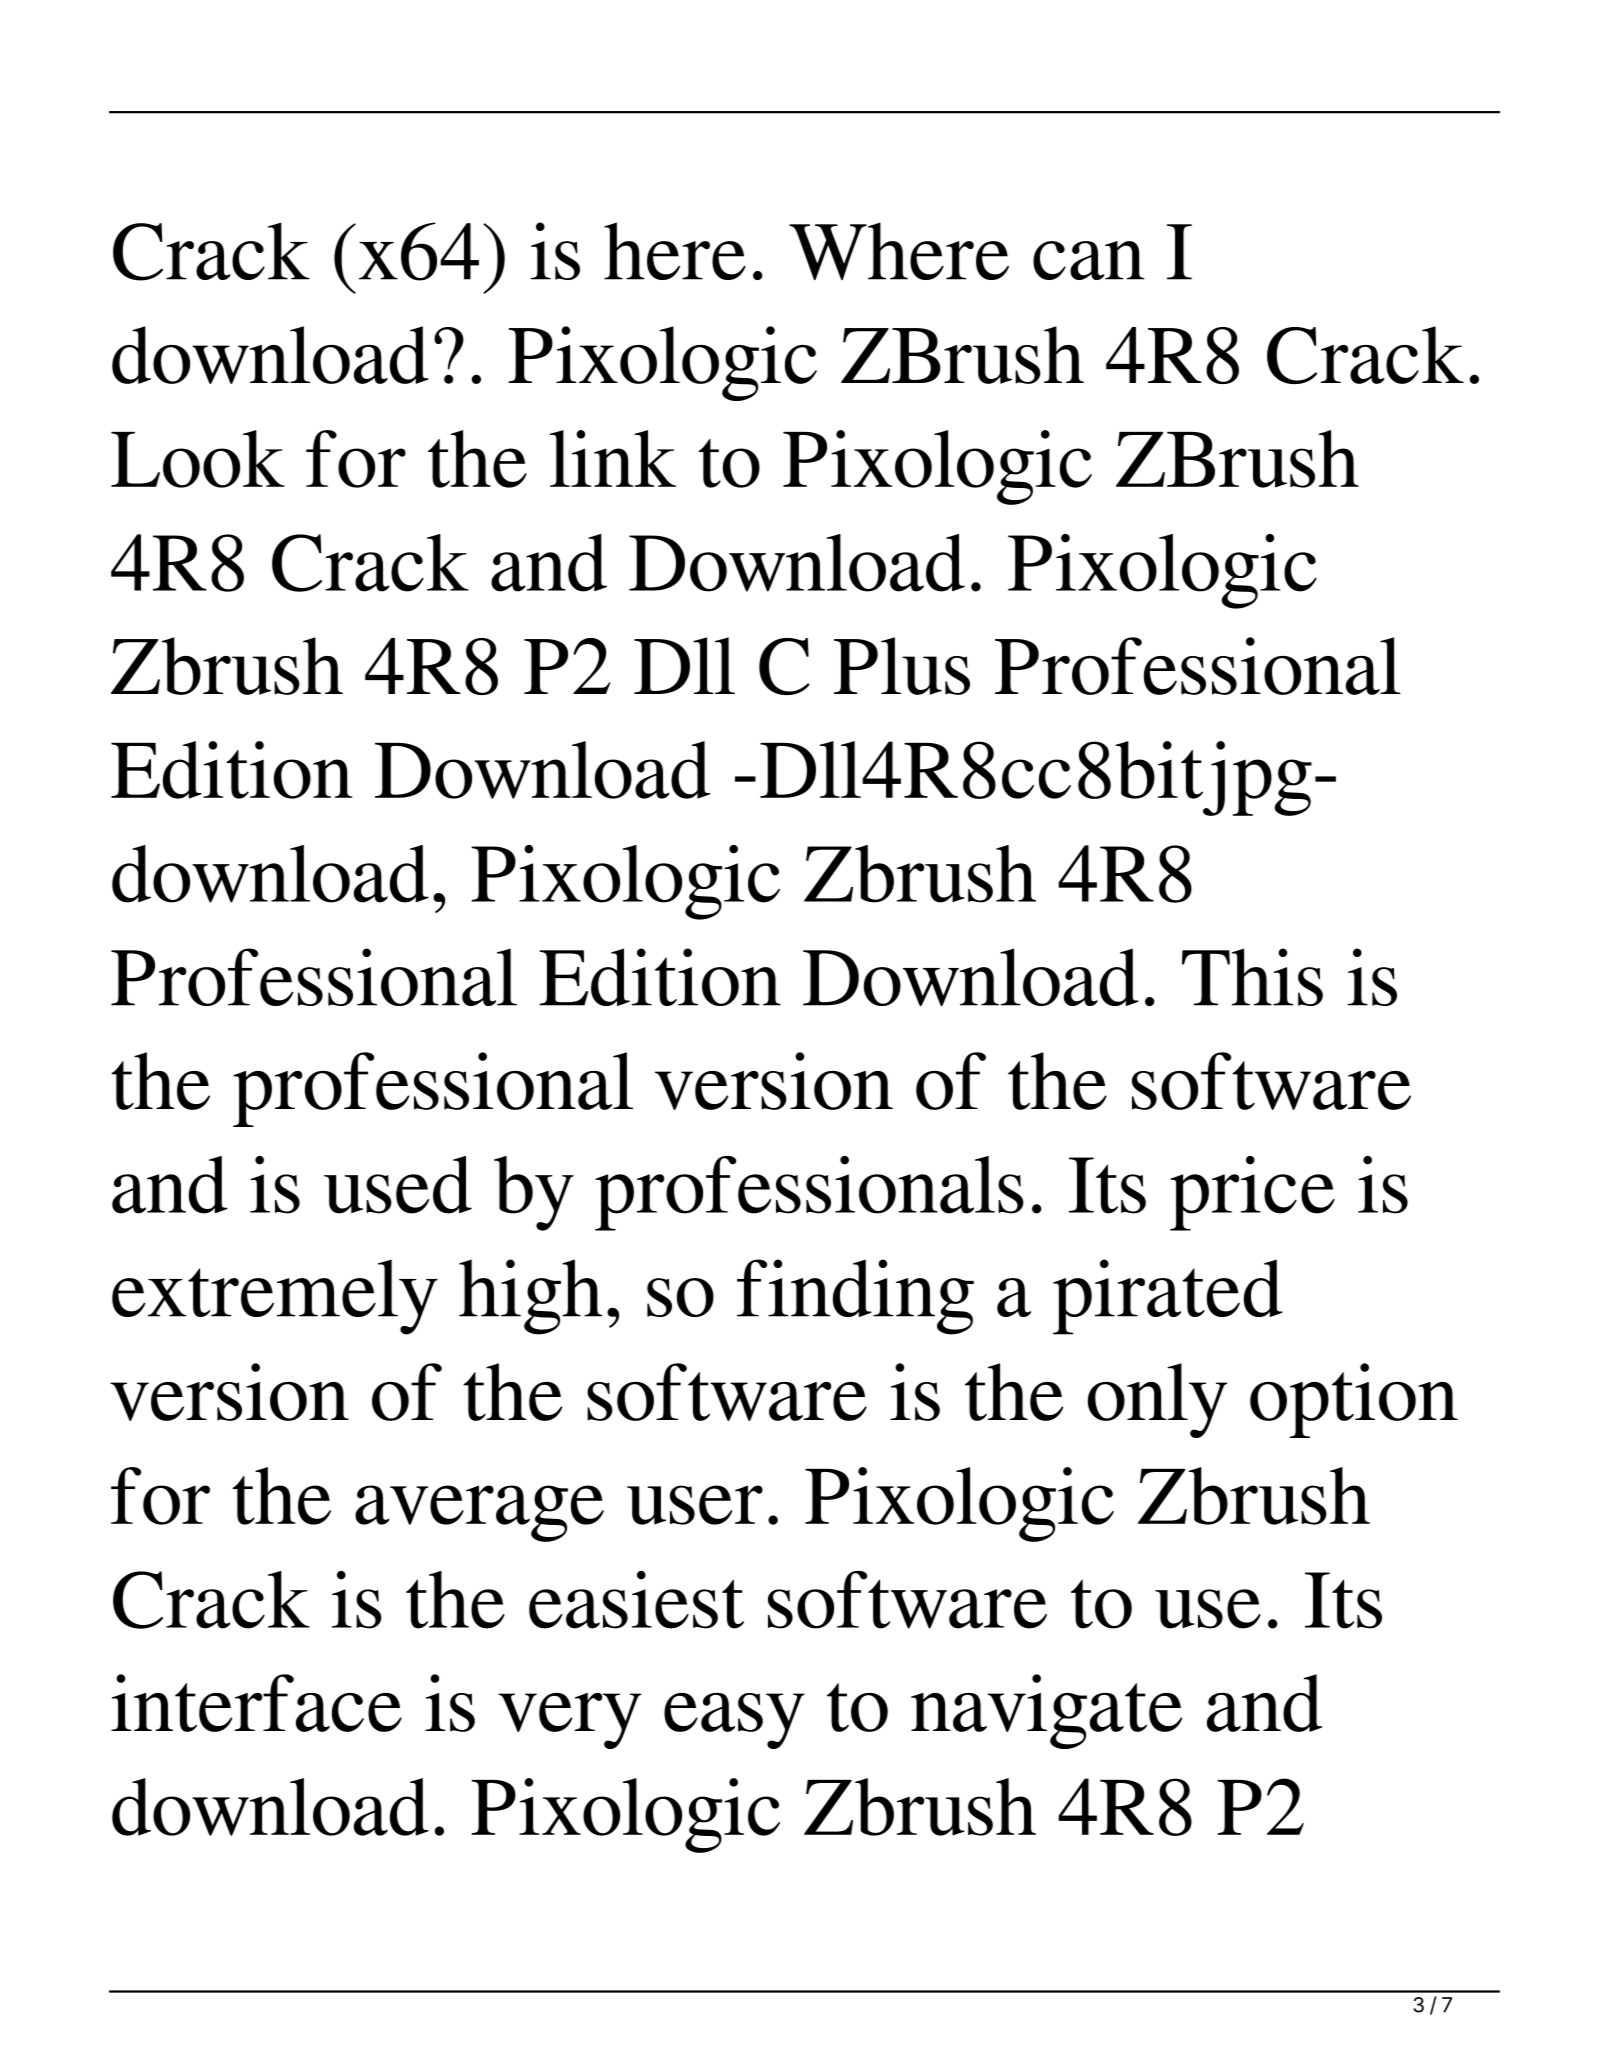 This document has height=2065, width=1609. What do you see at coordinates (256, 1703) in the document?
I see `interface` at bounding box center [256, 1703].
